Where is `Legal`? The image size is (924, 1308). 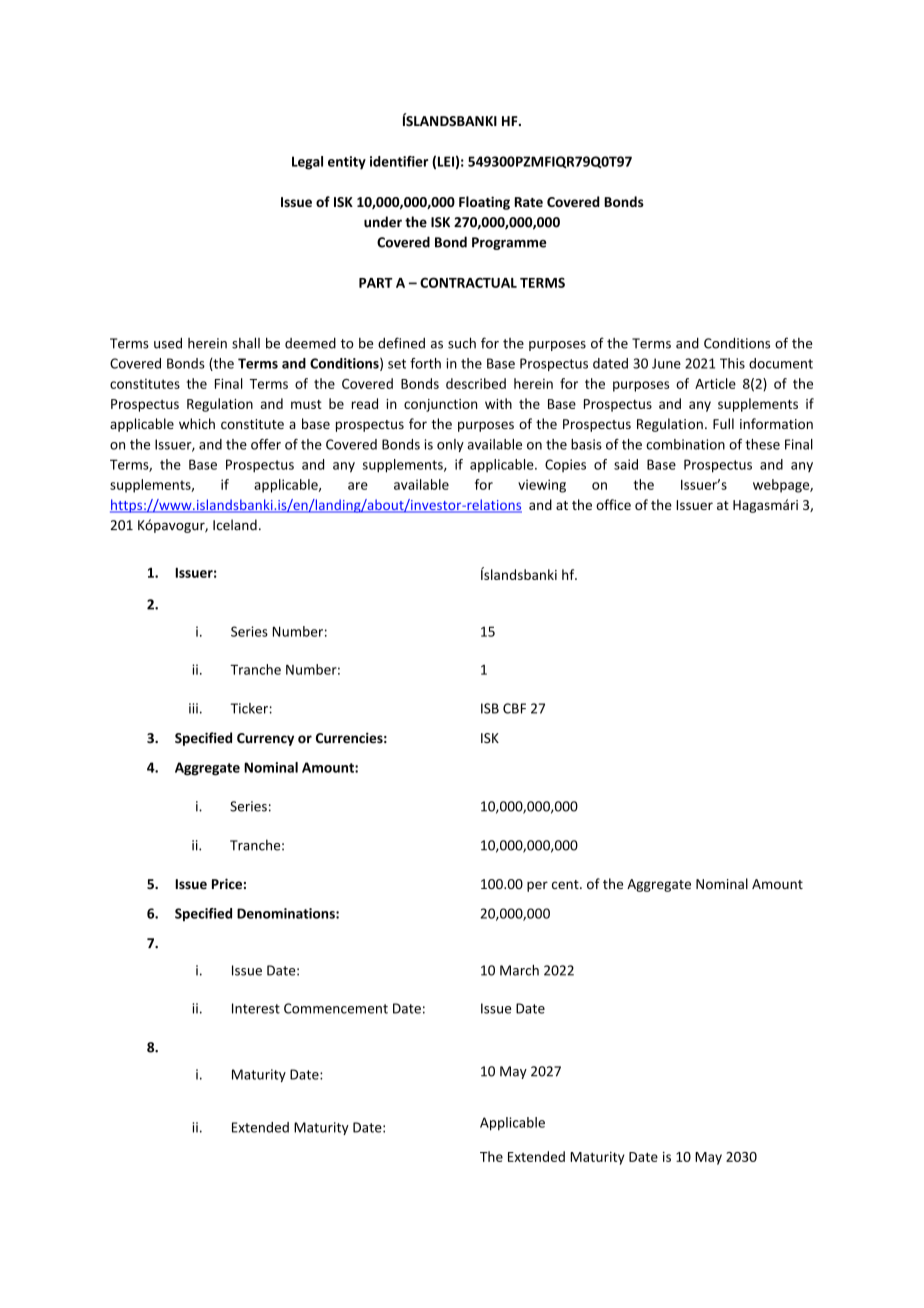
Legal is located at coordinates (307, 163).
